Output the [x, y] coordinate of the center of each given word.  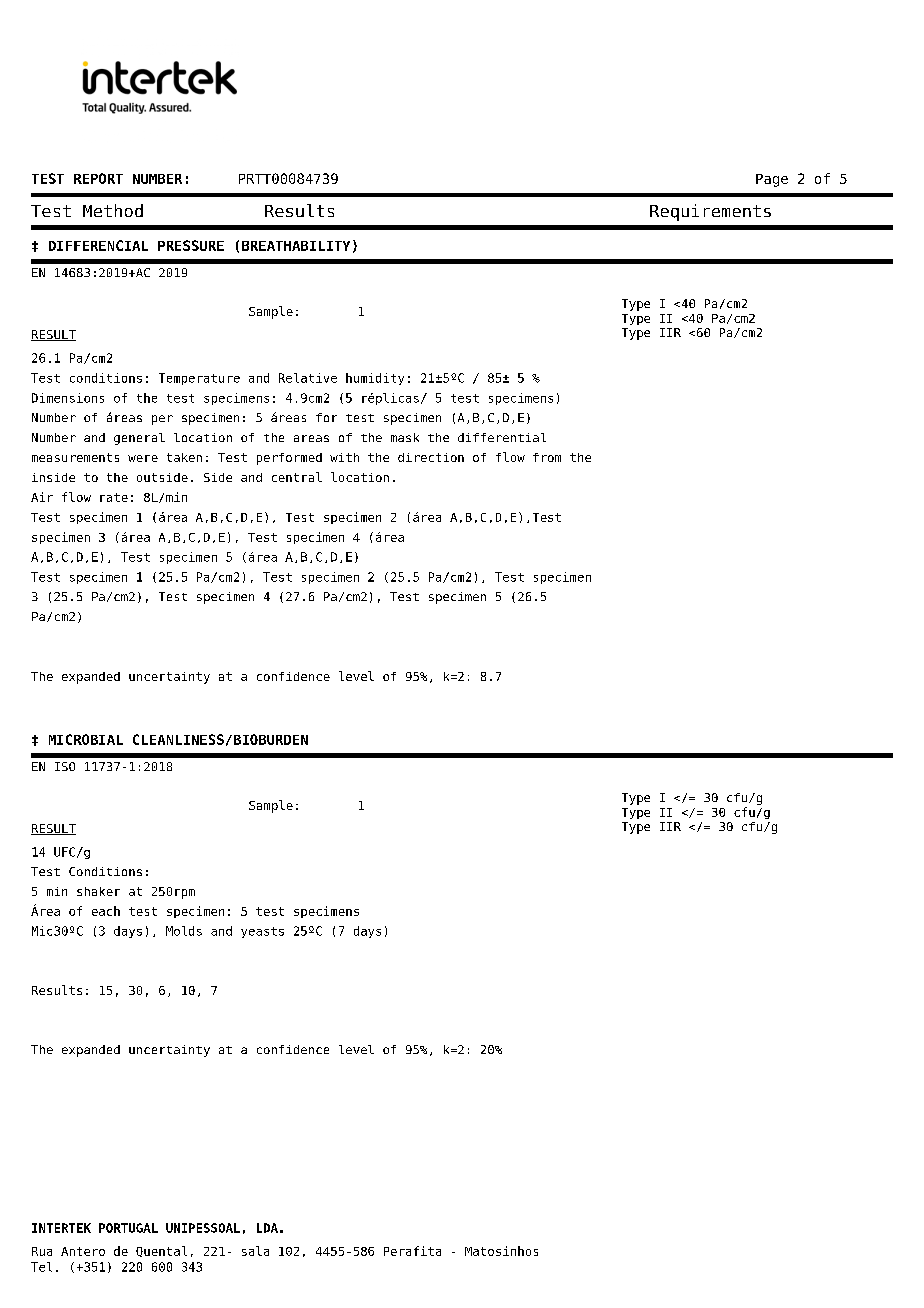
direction [431, 457]
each [106, 911]
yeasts [262, 932]
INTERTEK [61, 1228]
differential [502, 437]
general [139, 439]
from [547, 457]
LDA [267, 1228]
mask [405, 437]
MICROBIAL [86, 739]
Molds [184, 931]
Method [113, 210]
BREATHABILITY [296, 246]
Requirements [710, 212]
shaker [98, 891]
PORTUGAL [128, 1228]
